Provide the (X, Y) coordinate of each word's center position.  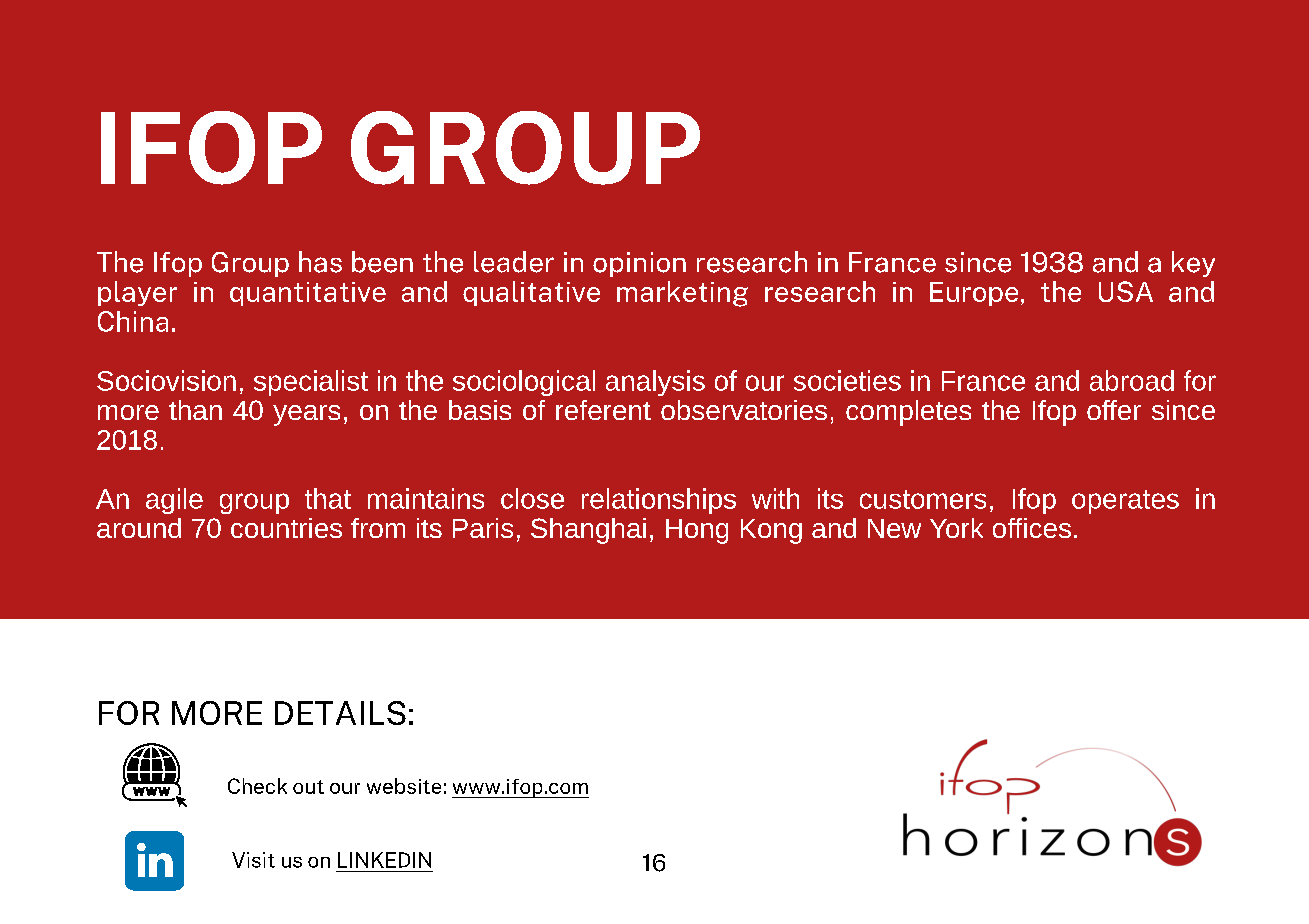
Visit (253, 860)
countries (286, 528)
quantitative (308, 294)
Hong (697, 531)
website (404, 786)
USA (1126, 291)
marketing (682, 294)
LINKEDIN (384, 860)
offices (1032, 528)
